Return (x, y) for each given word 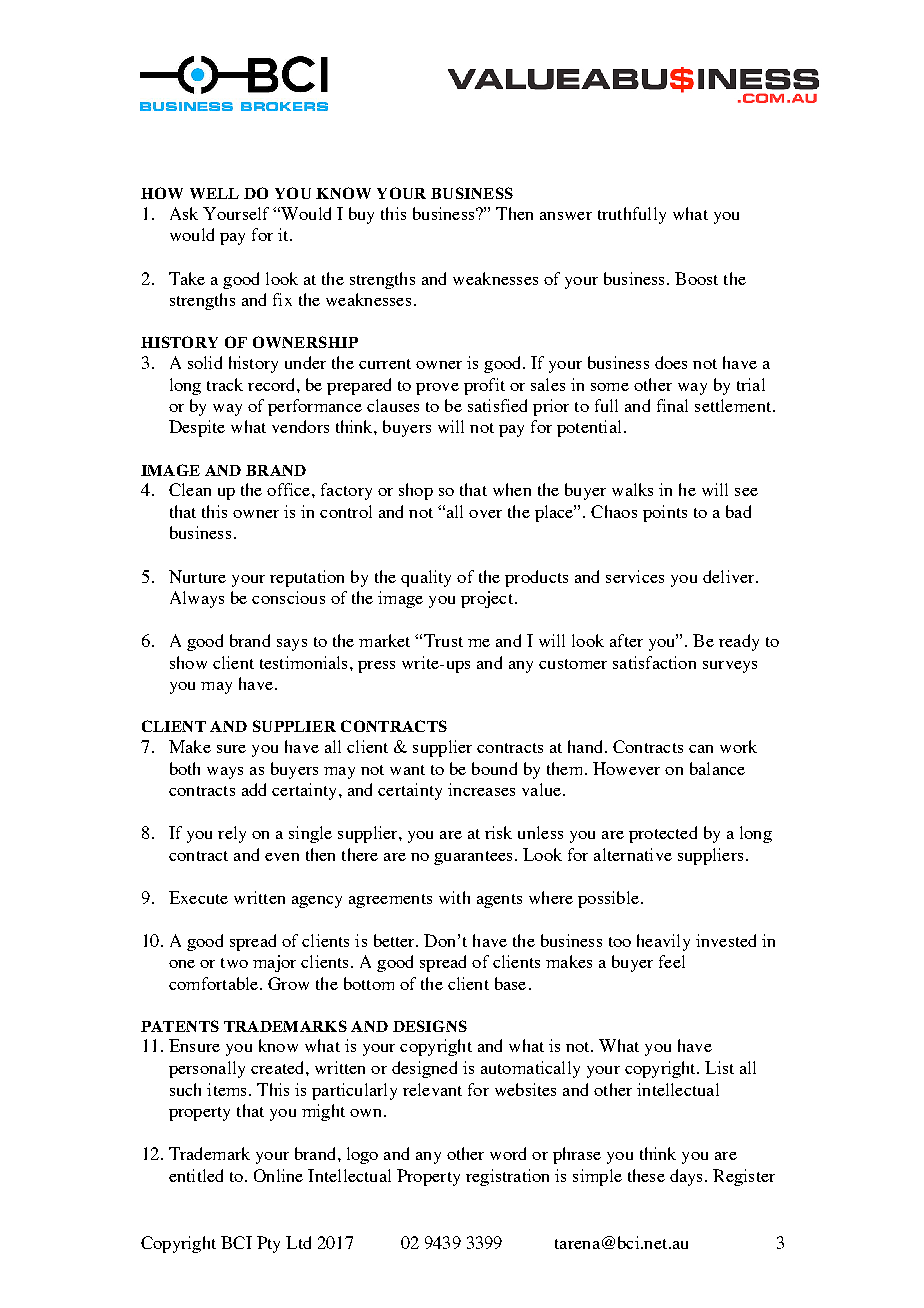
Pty (268, 1244)
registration (507, 1177)
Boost (696, 278)
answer (566, 216)
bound (494, 768)
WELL (214, 193)
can (701, 749)
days (688, 1177)
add (254, 789)
